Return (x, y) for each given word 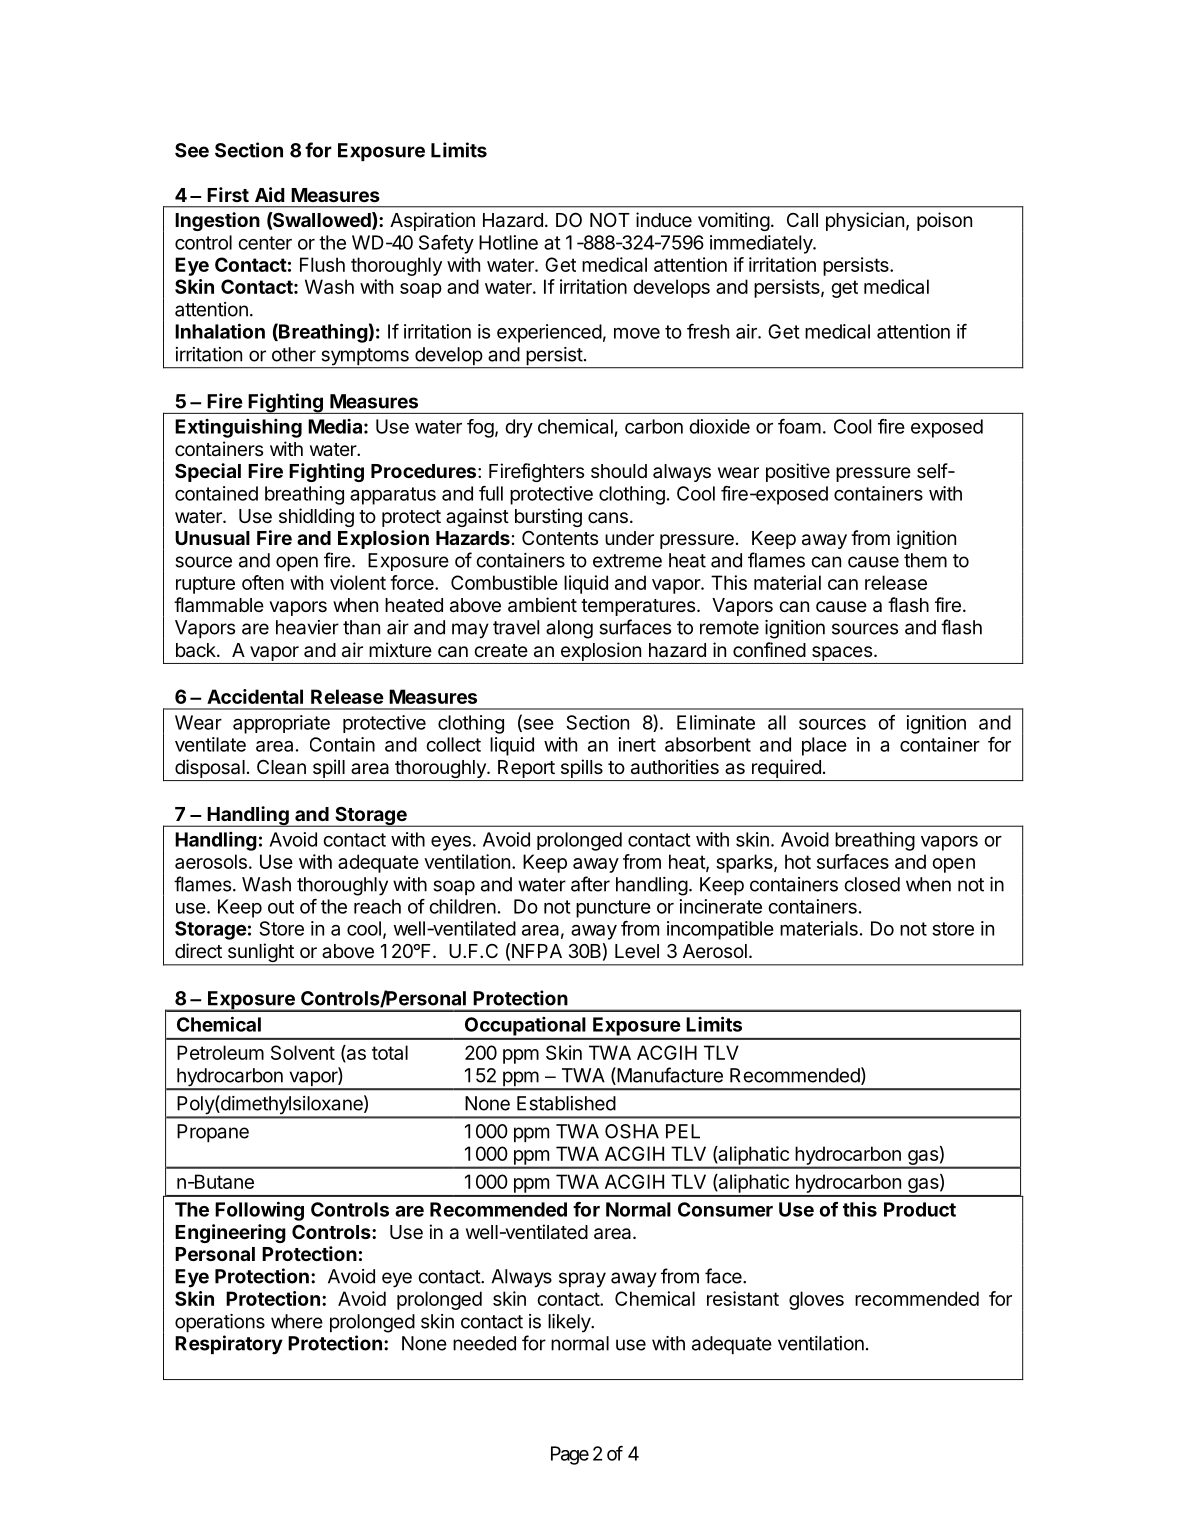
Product (920, 1209)
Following (259, 1211)
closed (872, 884)
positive (798, 472)
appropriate (281, 724)
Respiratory (229, 1345)
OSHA (632, 1131)
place (824, 746)
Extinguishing (238, 428)
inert (637, 744)
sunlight (260, 954)
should (619, 471)
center (265, 243)
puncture (613, 909)
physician (865, 221)
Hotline (508, 242)
